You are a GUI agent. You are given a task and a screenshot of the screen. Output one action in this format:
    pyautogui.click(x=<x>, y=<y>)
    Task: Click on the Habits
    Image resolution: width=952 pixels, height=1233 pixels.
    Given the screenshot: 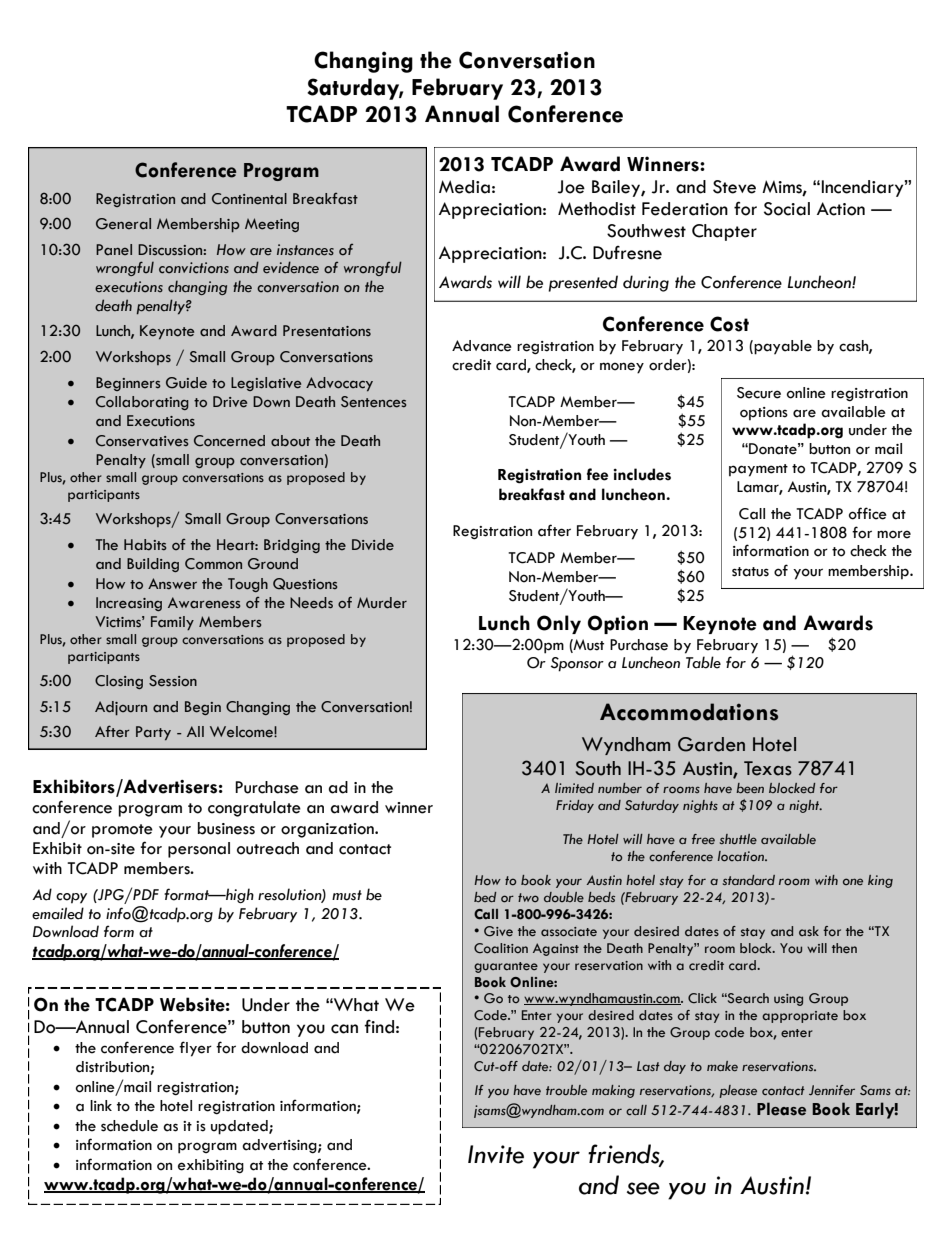 What is the action you would take?
    pyautogui.click(x=145, y=545)
